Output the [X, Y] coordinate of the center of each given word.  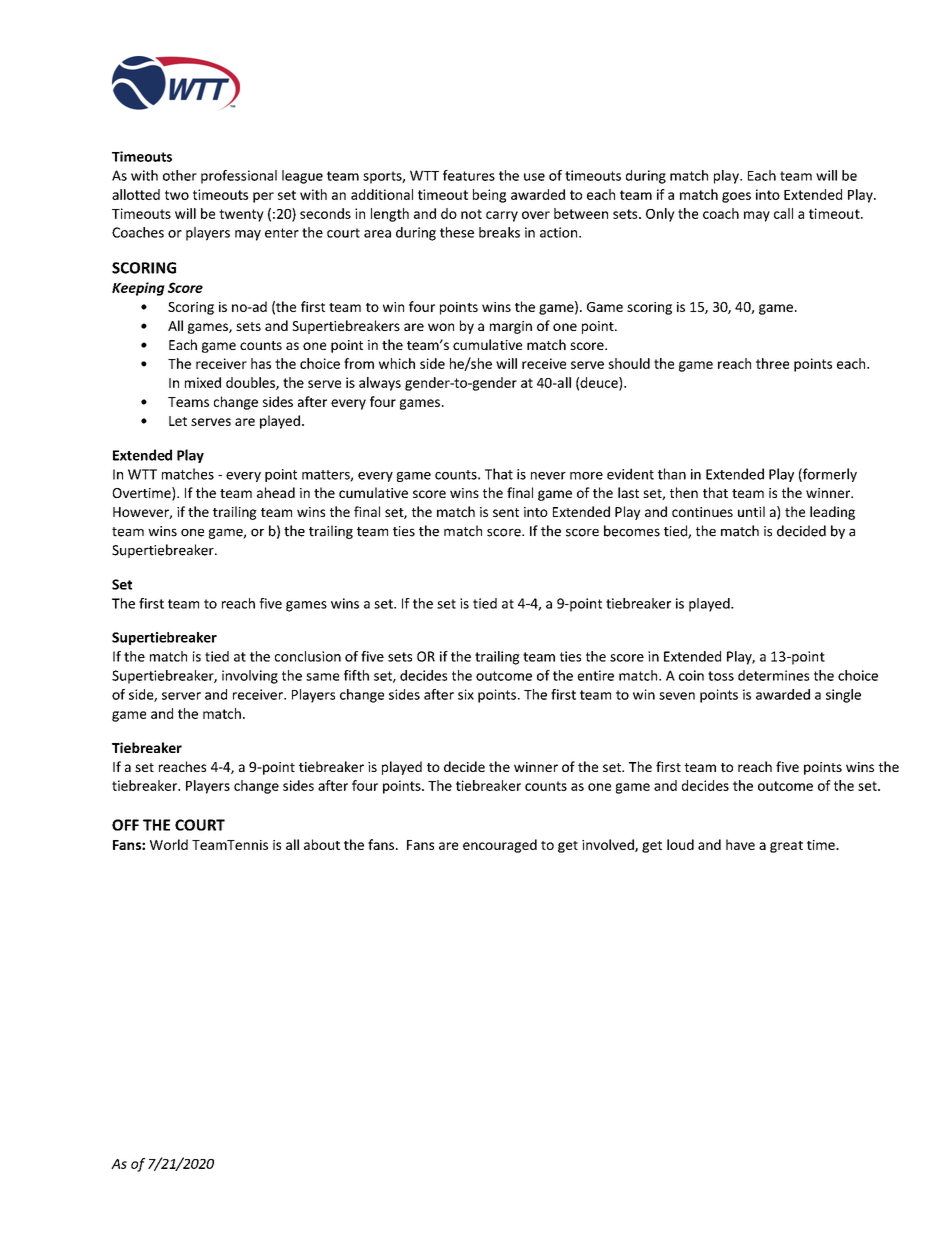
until [751, 511]
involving [250, 677]
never [548, 476]
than [672, 474]
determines [773, 675]
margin [511, 327]
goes [736, 197]
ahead [276, 492]
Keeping [138, 289]
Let [178, 421]
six [466, 694]
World [169, 844]
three [772, 363]
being [489, 196]
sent [506, 512]
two [177, 195]
